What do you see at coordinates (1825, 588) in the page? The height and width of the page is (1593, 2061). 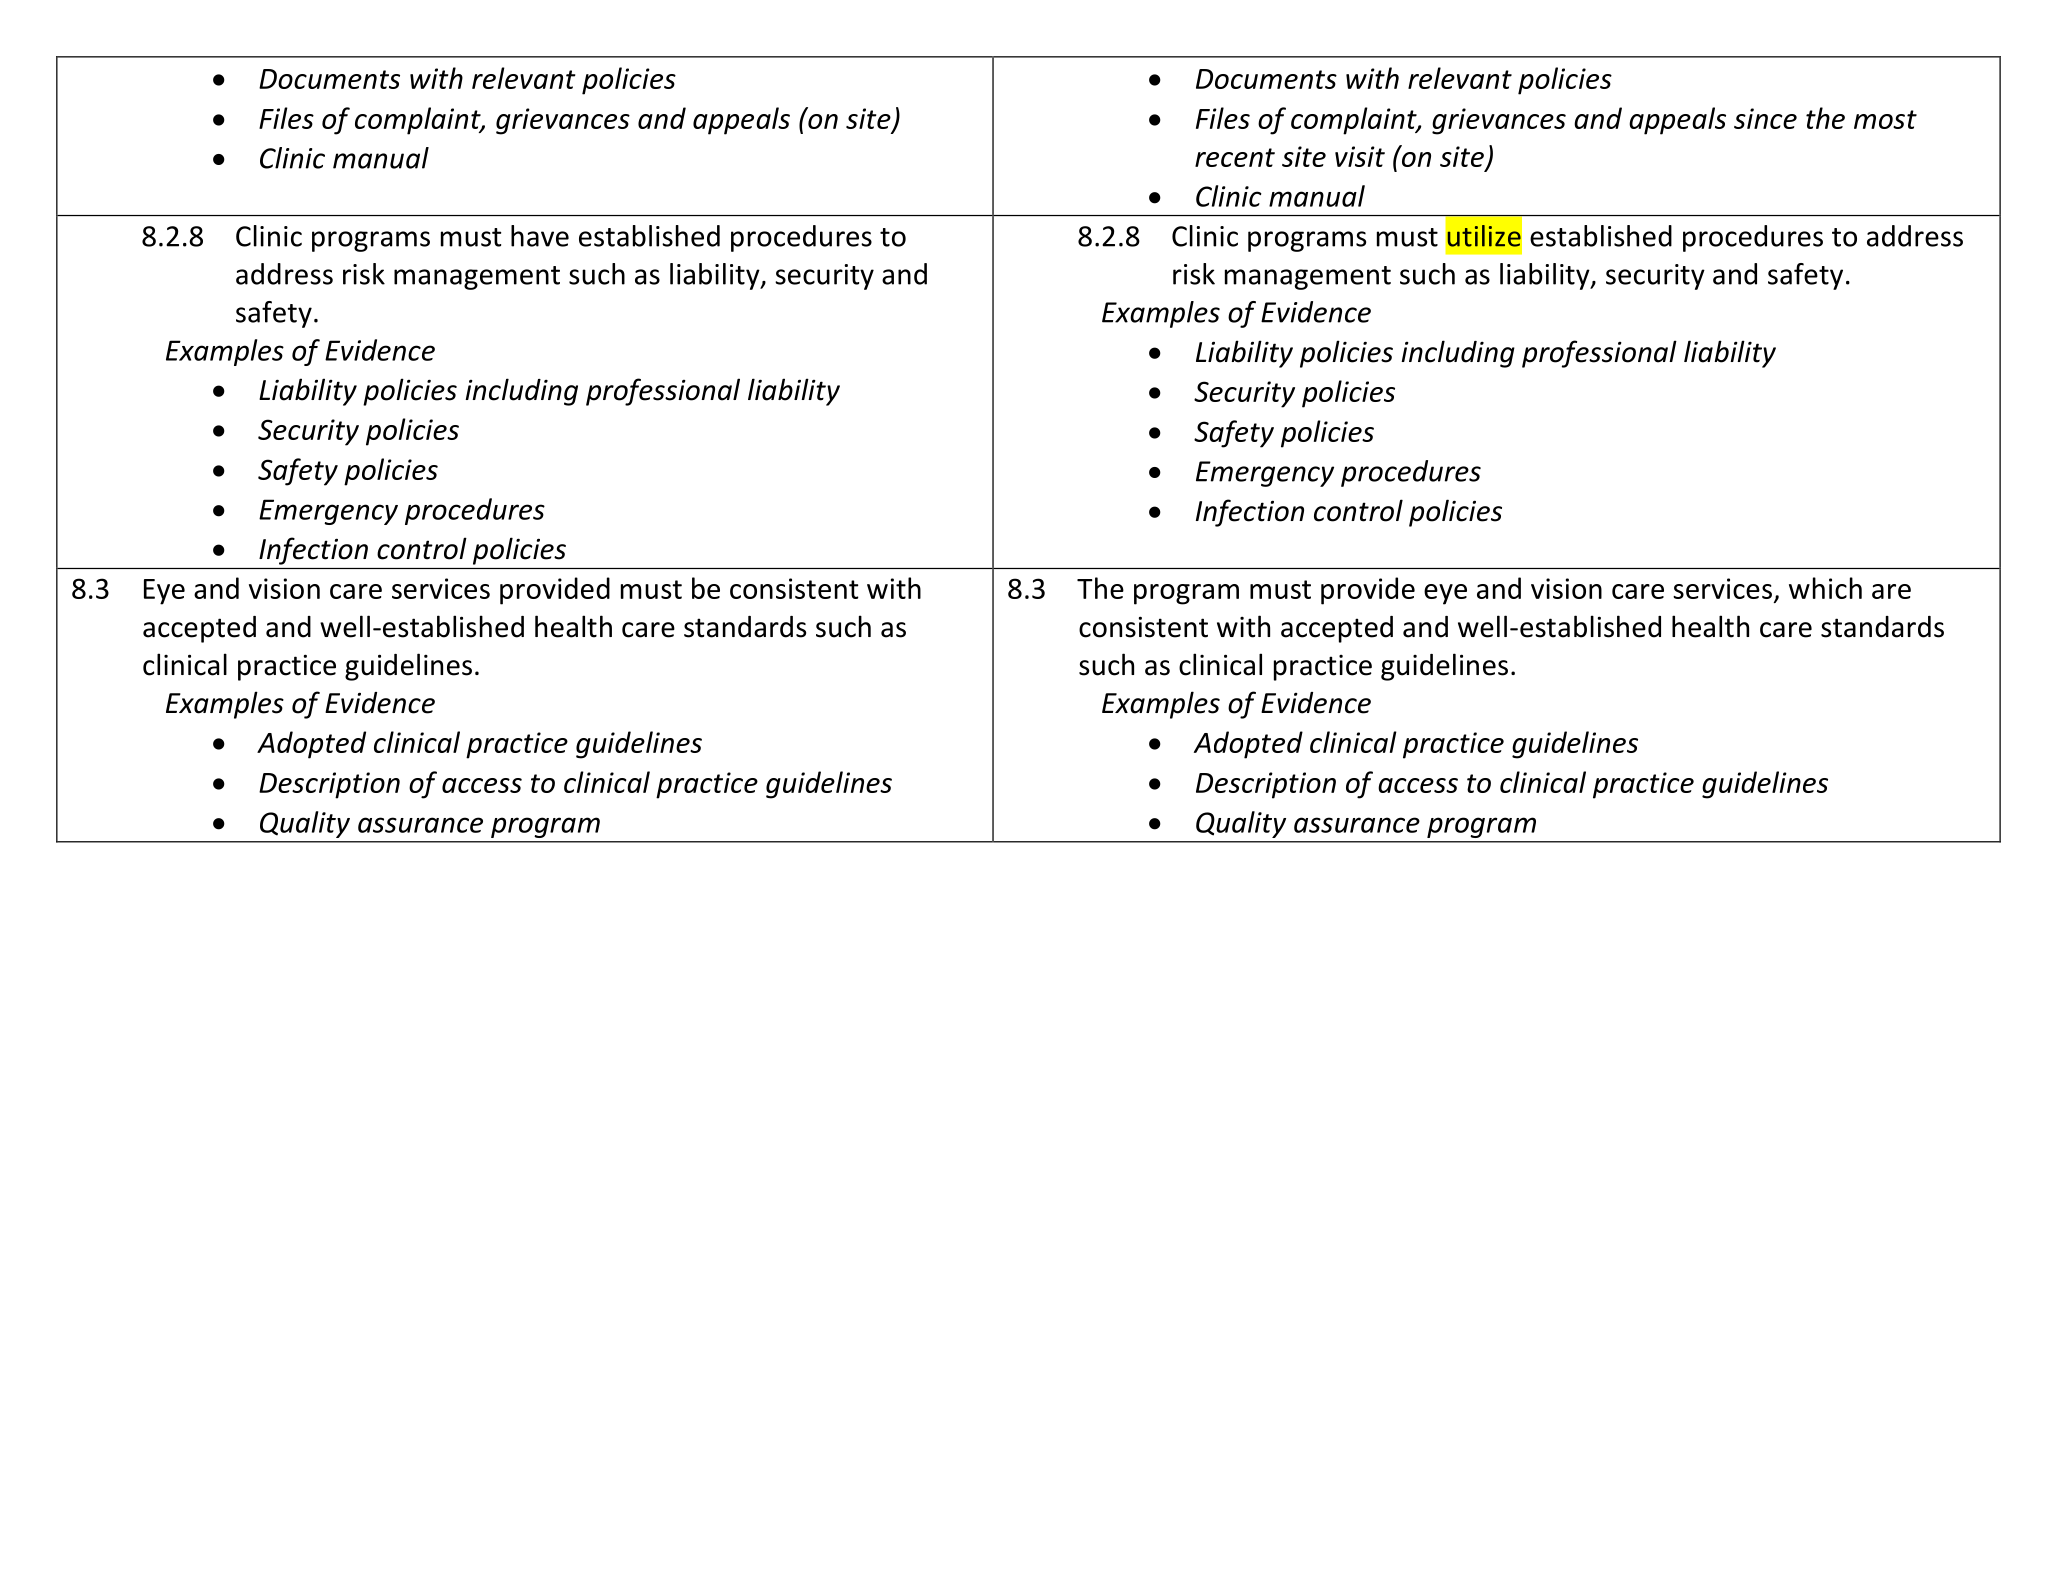 I see `which` at bounding box center [1825, 588].
